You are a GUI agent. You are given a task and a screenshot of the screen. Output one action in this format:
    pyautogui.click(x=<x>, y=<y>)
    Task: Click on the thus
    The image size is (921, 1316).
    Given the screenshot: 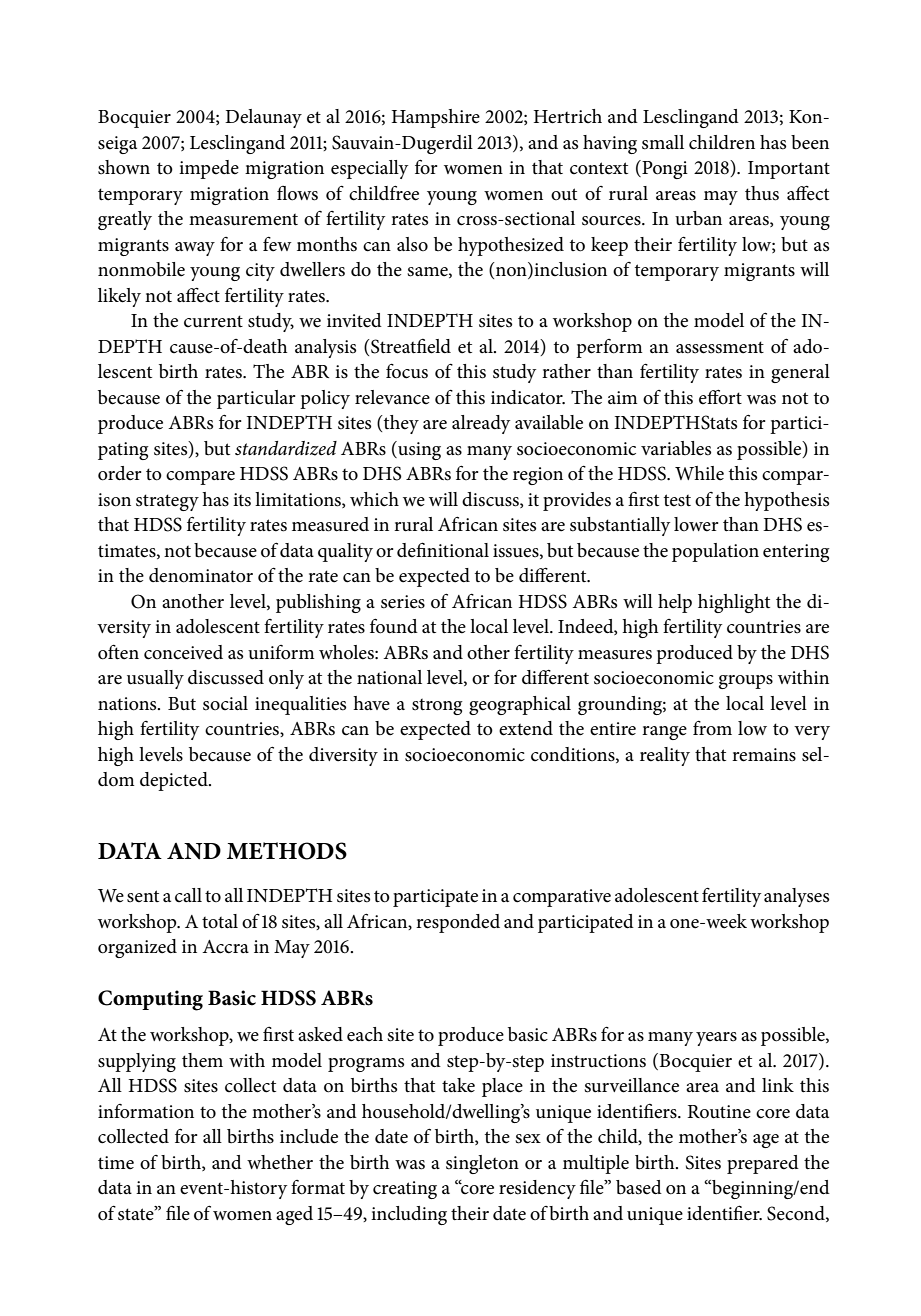 What is the action you would take?
    pyautogui.click(x=762, y=193)
